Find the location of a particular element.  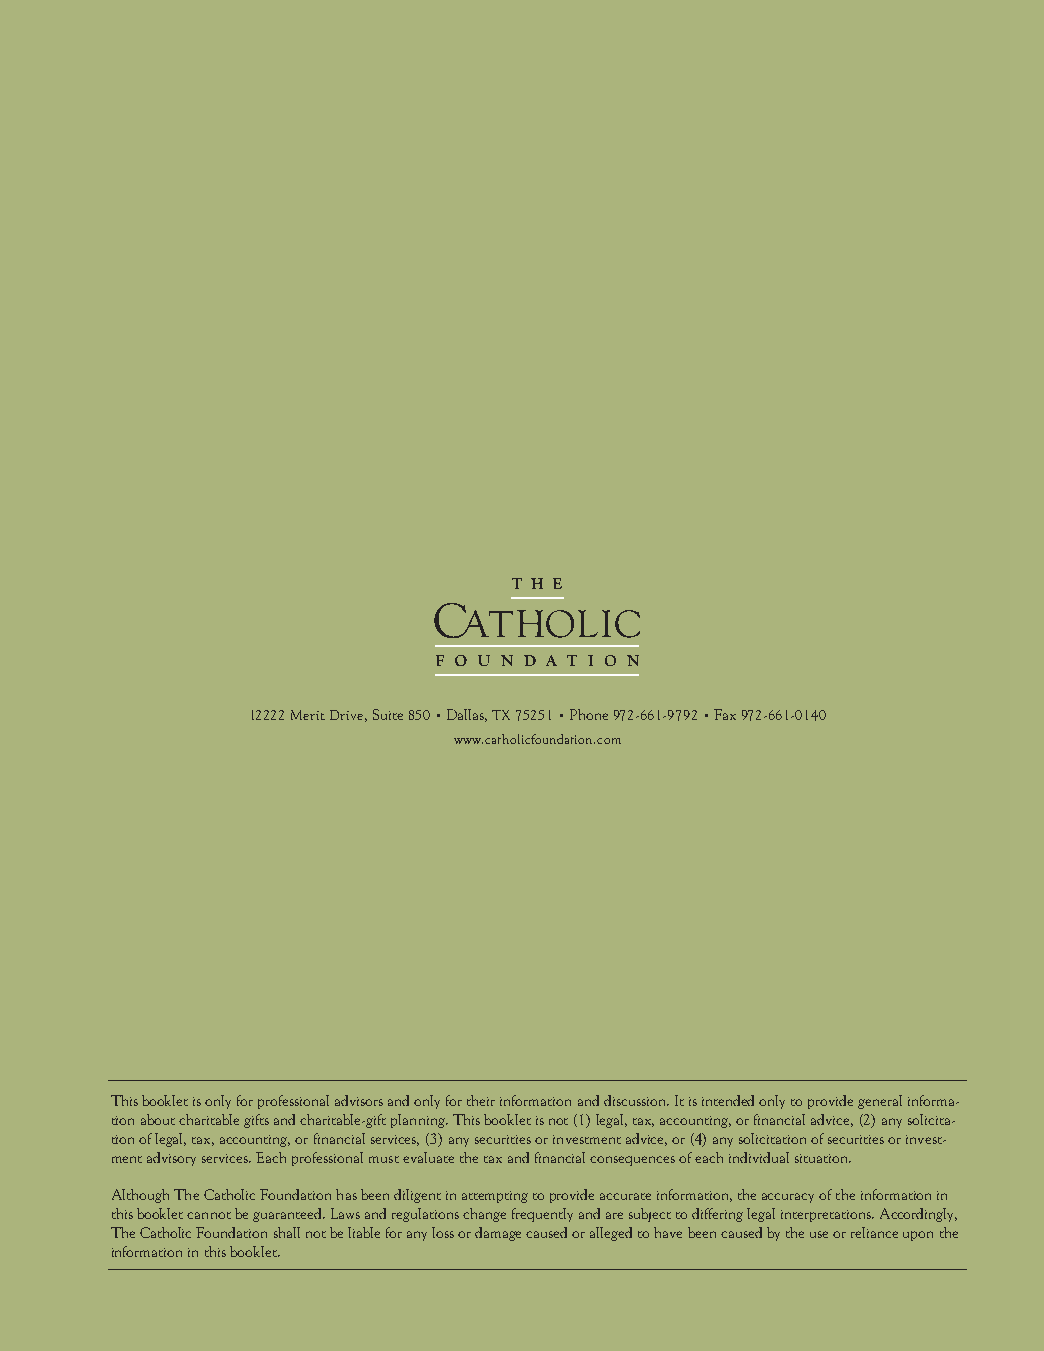

Merit is located at coordinates (308, 715).
